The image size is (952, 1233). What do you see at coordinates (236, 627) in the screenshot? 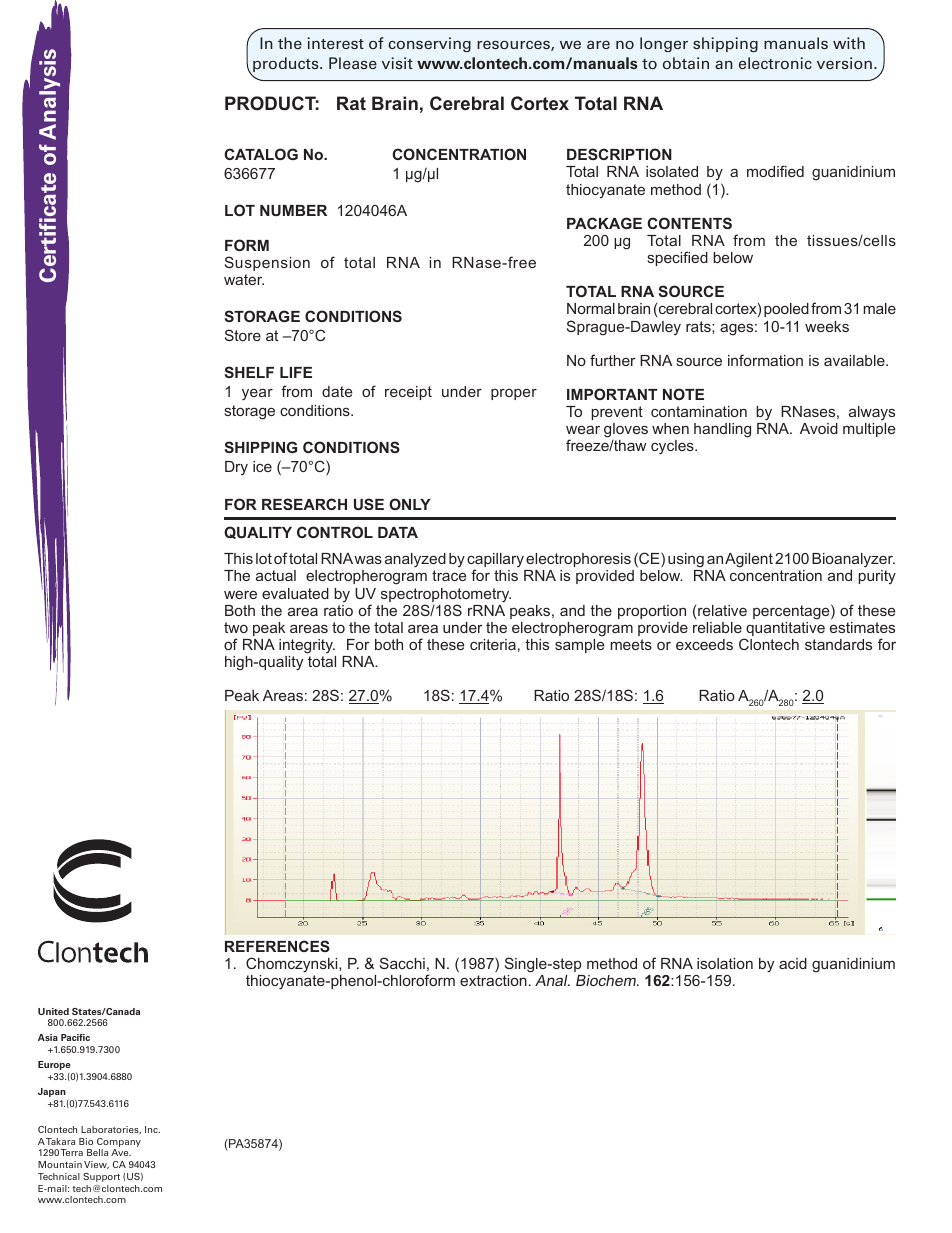
I see `two` at bounding box center [236, 627].
